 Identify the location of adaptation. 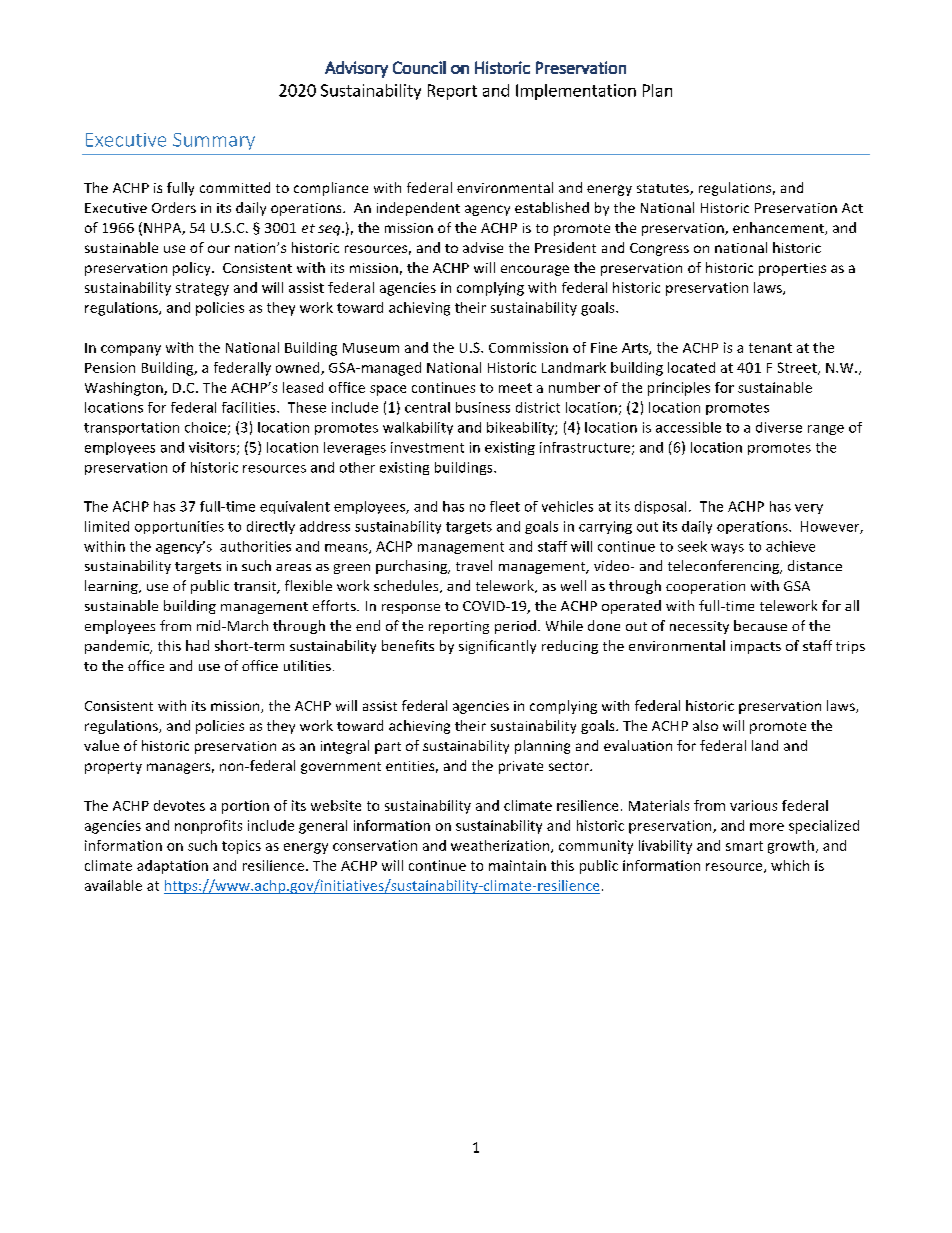
(172, 867).
